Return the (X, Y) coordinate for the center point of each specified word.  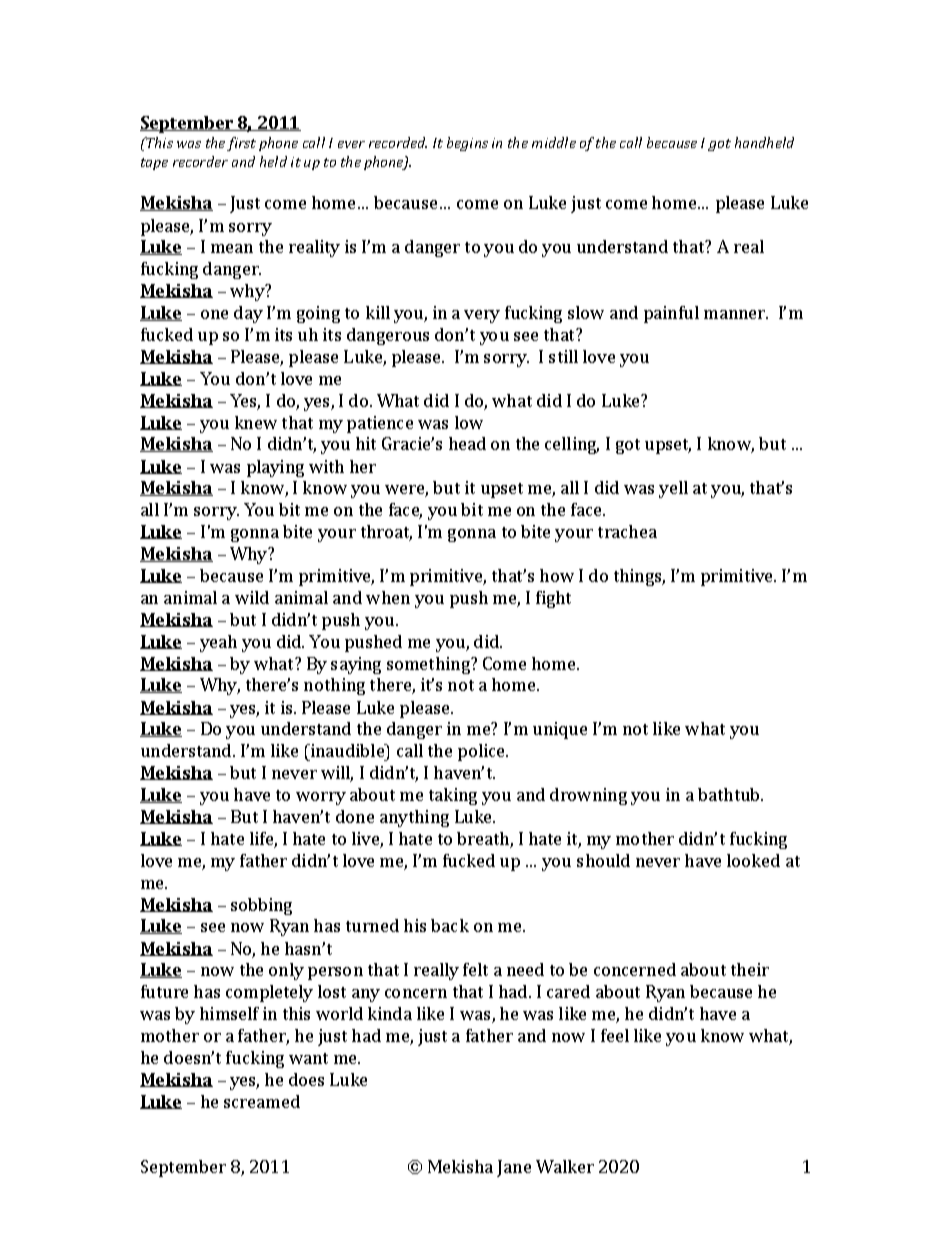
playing (275, 468)
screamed (262, 1101)
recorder (200, 161)
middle (554, 142)
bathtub (730, 794)
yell (673, 489)
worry (321, 798)
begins (467, 144)
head (467, 443)
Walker (565, 1166)
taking (453, 796)
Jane (514, 1168)
